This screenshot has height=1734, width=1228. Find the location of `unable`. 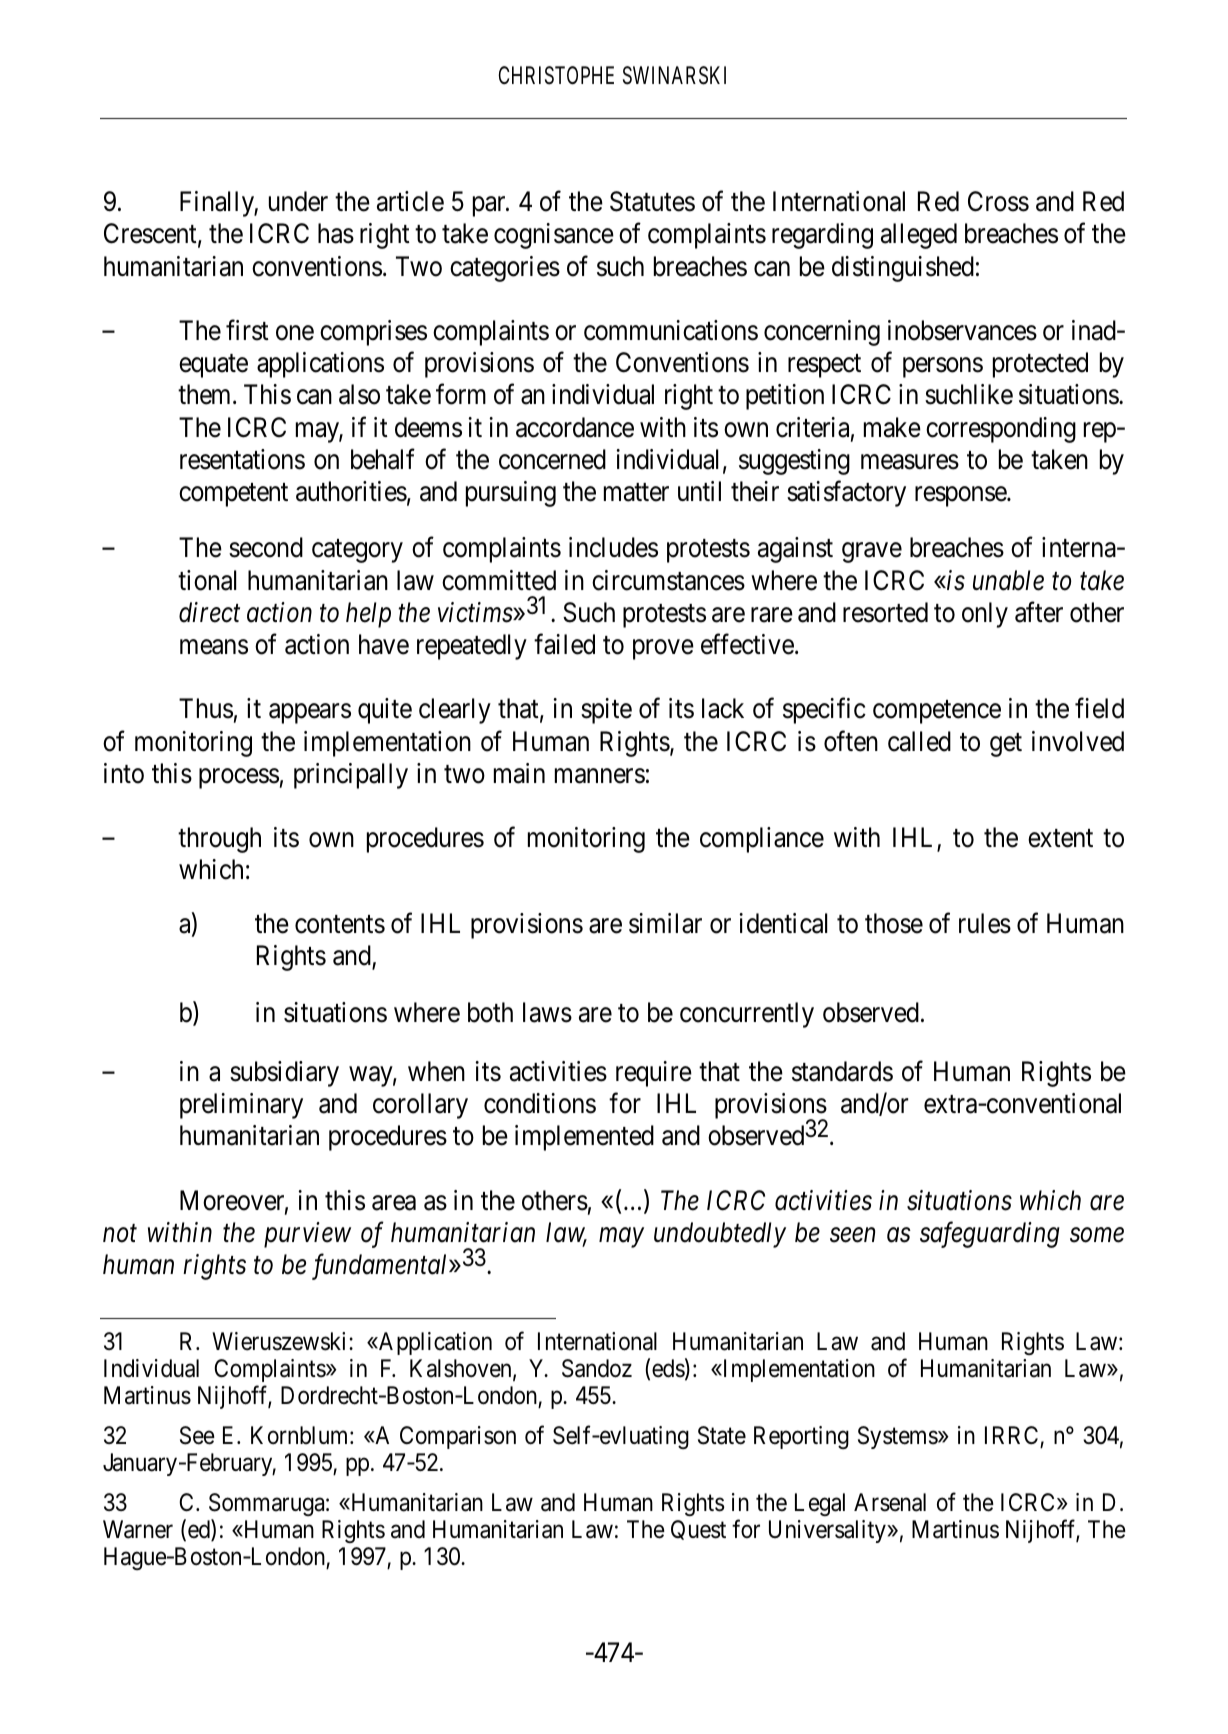

unable is located at coordinates (1008, 580).
